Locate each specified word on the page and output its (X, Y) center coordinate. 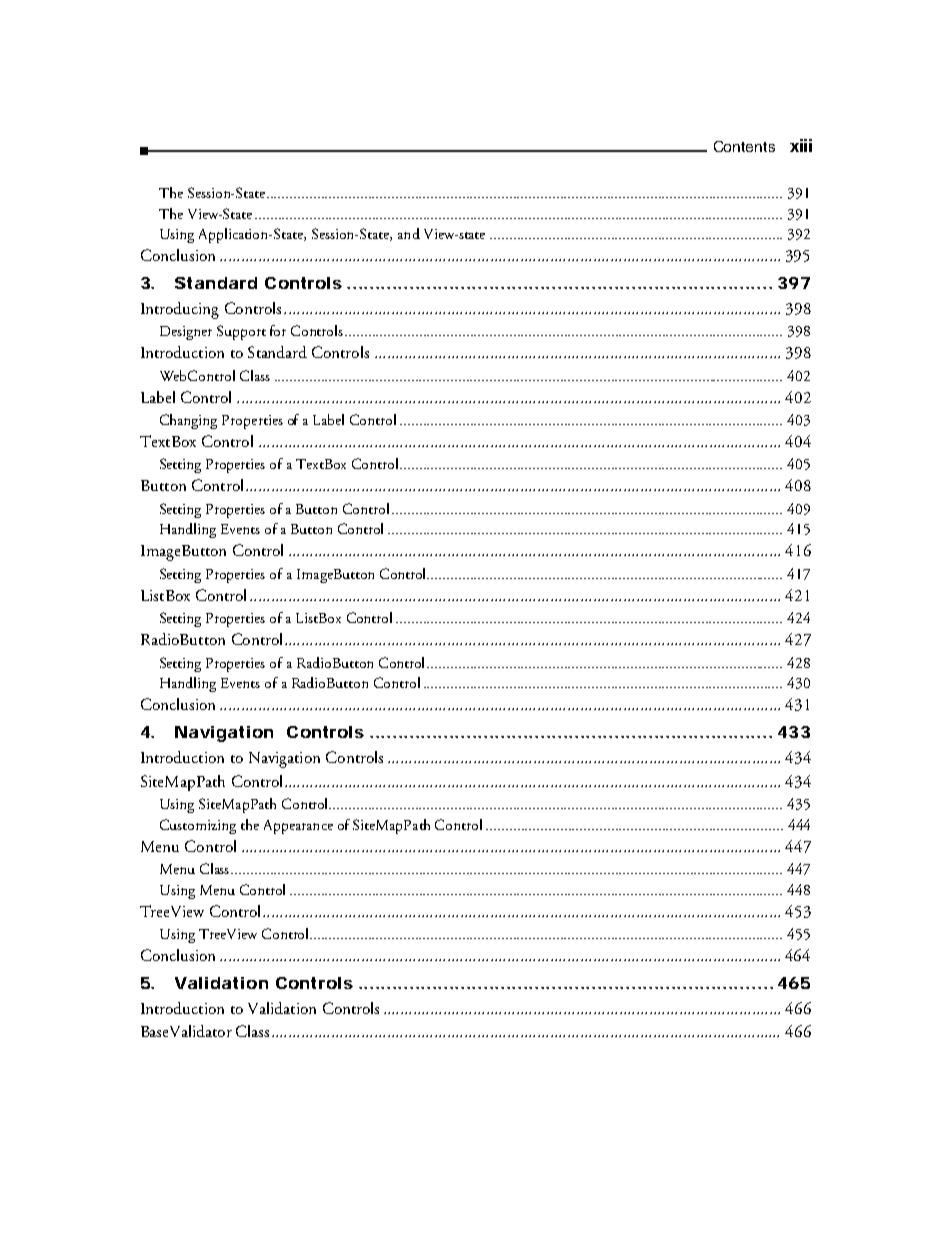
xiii (801, 145)
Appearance (298, 827)
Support (241, 332)
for (278, 330)
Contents (744, 146)
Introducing (180, 310)
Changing (188, 421)
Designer (186, 333)
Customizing (198, 826)
